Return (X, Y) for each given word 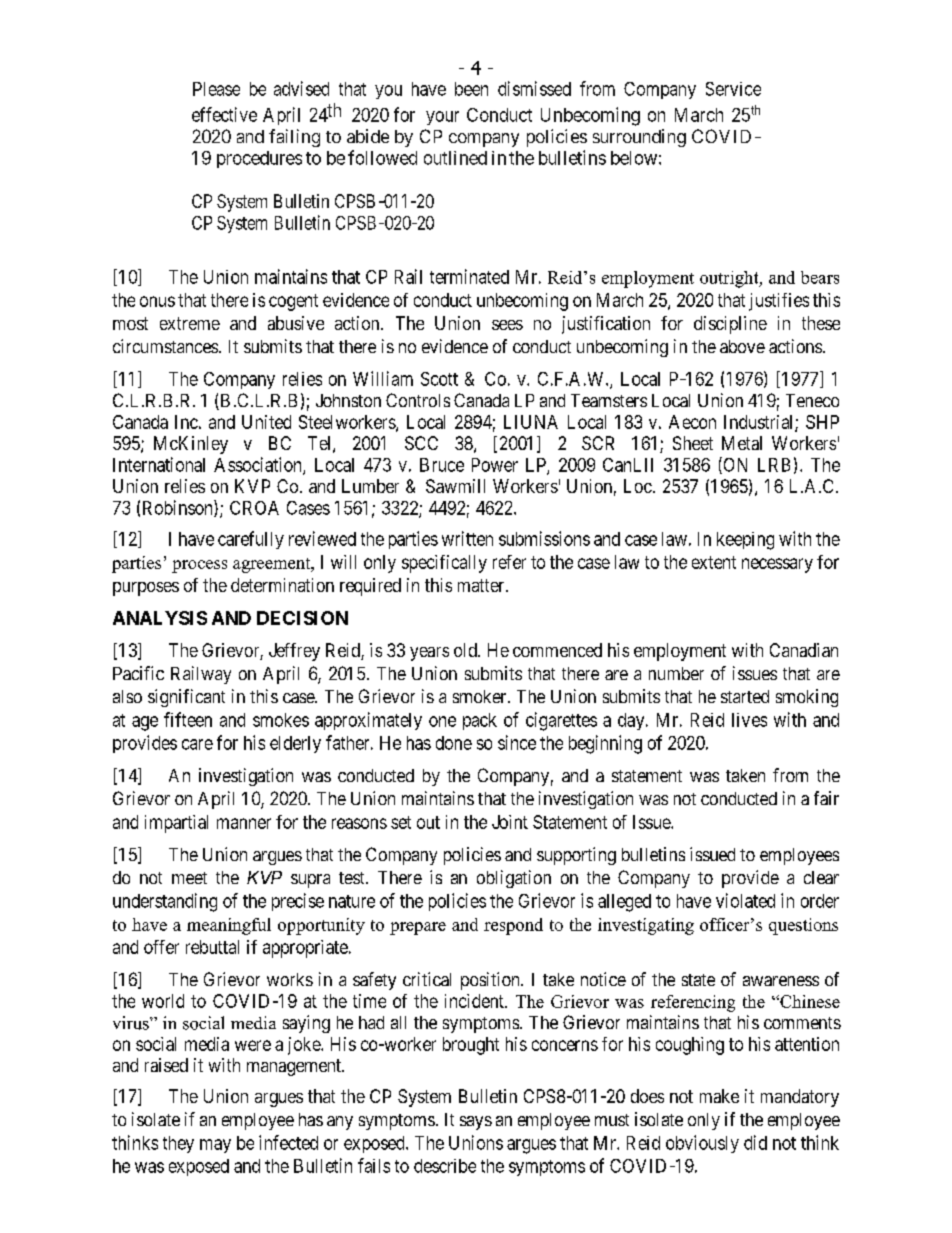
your (442, 118)
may (215, 1146)
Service (733, 89)
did (755, 1142)
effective (224, 114)
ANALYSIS (160, 618)
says (476, 1123)
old (466, 650)
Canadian (804, 650)
